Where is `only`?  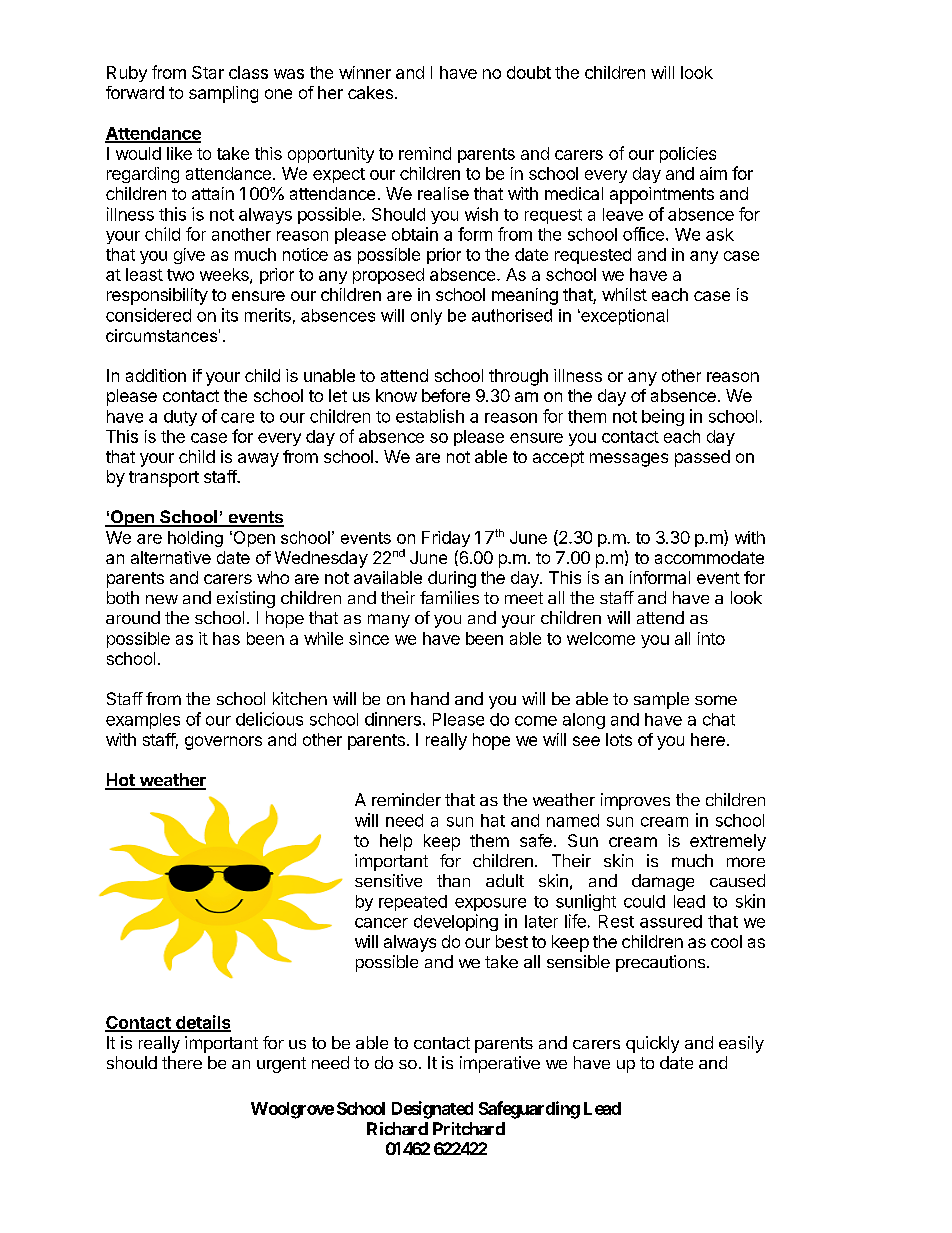
only is located at coordinates (426, 317).
